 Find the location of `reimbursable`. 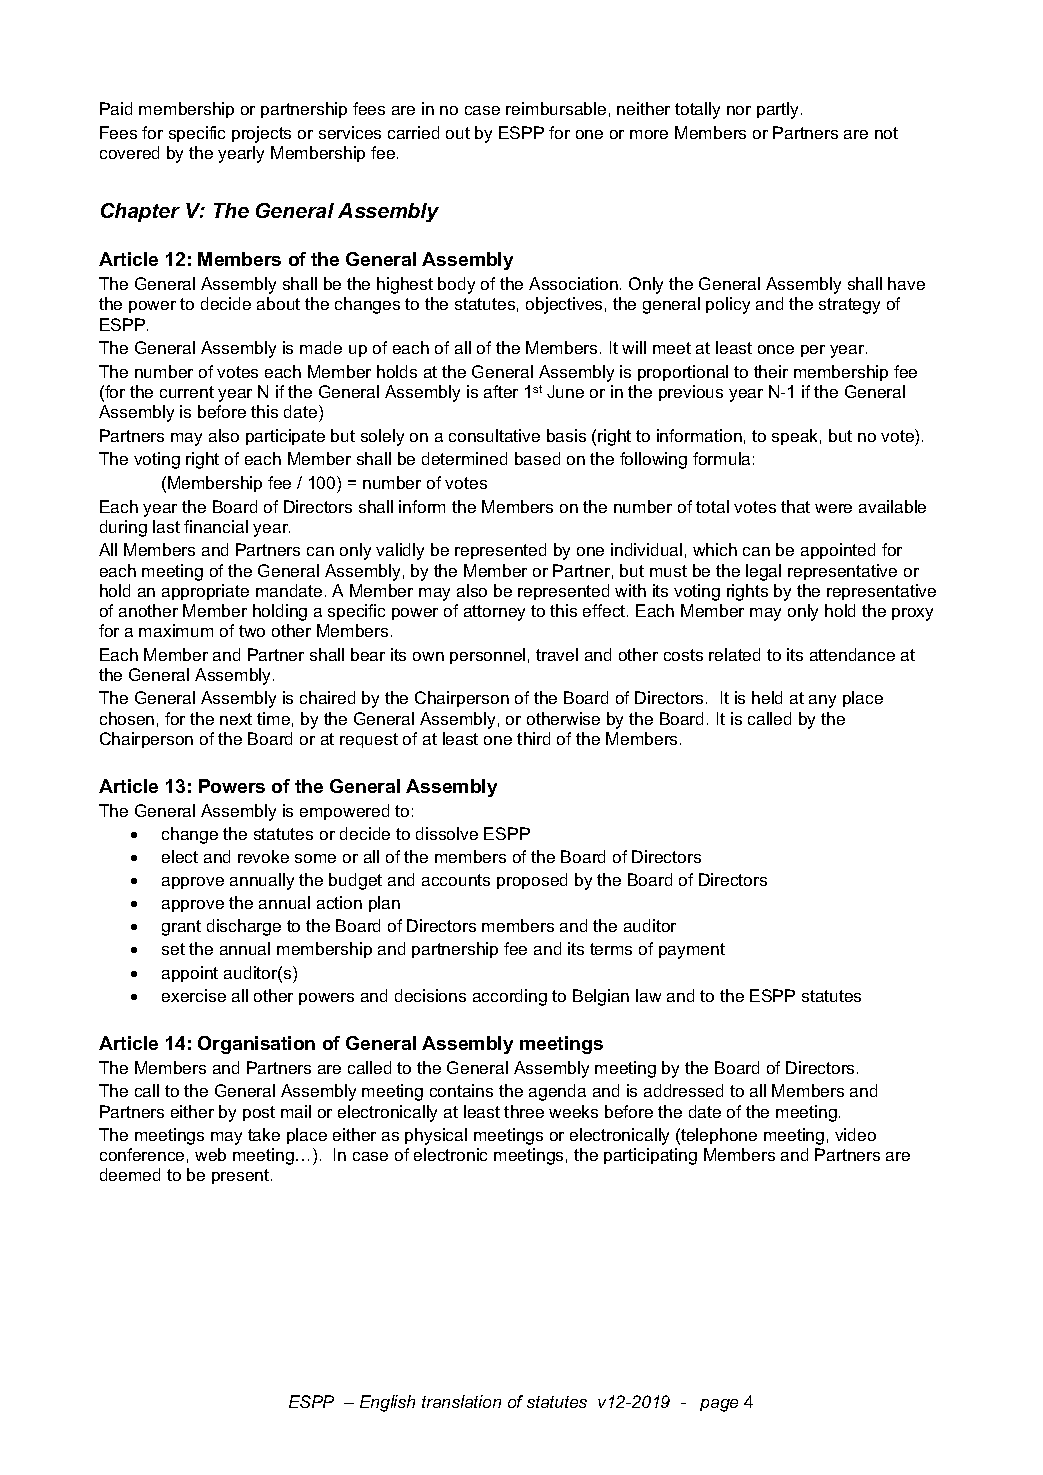

reimbursable is located at coordinates (556, 108).
